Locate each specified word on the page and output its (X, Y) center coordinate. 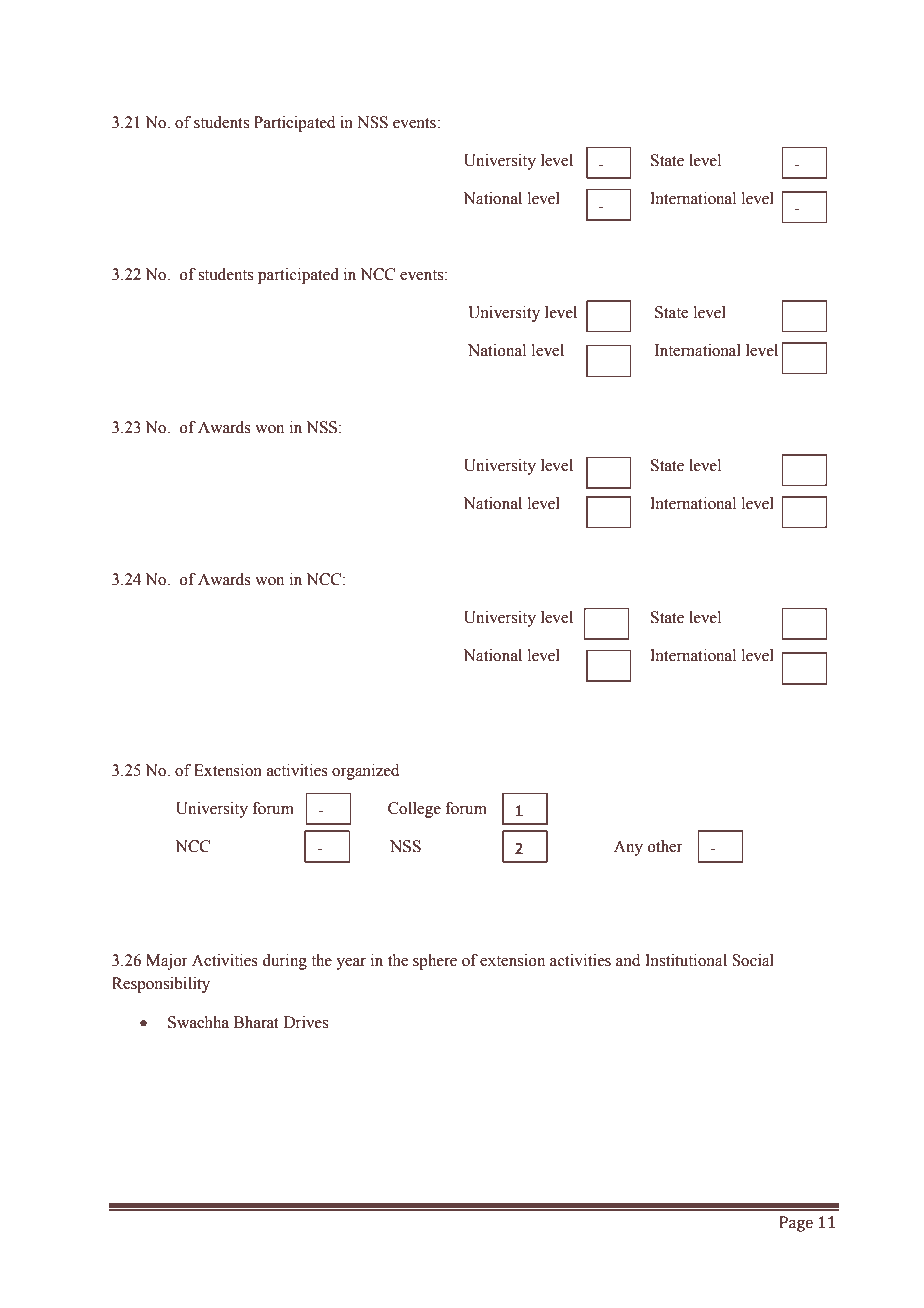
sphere (435, 962)
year (351, 964)
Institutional (686, 960)
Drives (306, 1022)
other (665, 846)
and (628, 960)
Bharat (256, 1022)
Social (753, 960)
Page (796, 1224)
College (414, 810)
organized (366, 772)
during (284, 962)
